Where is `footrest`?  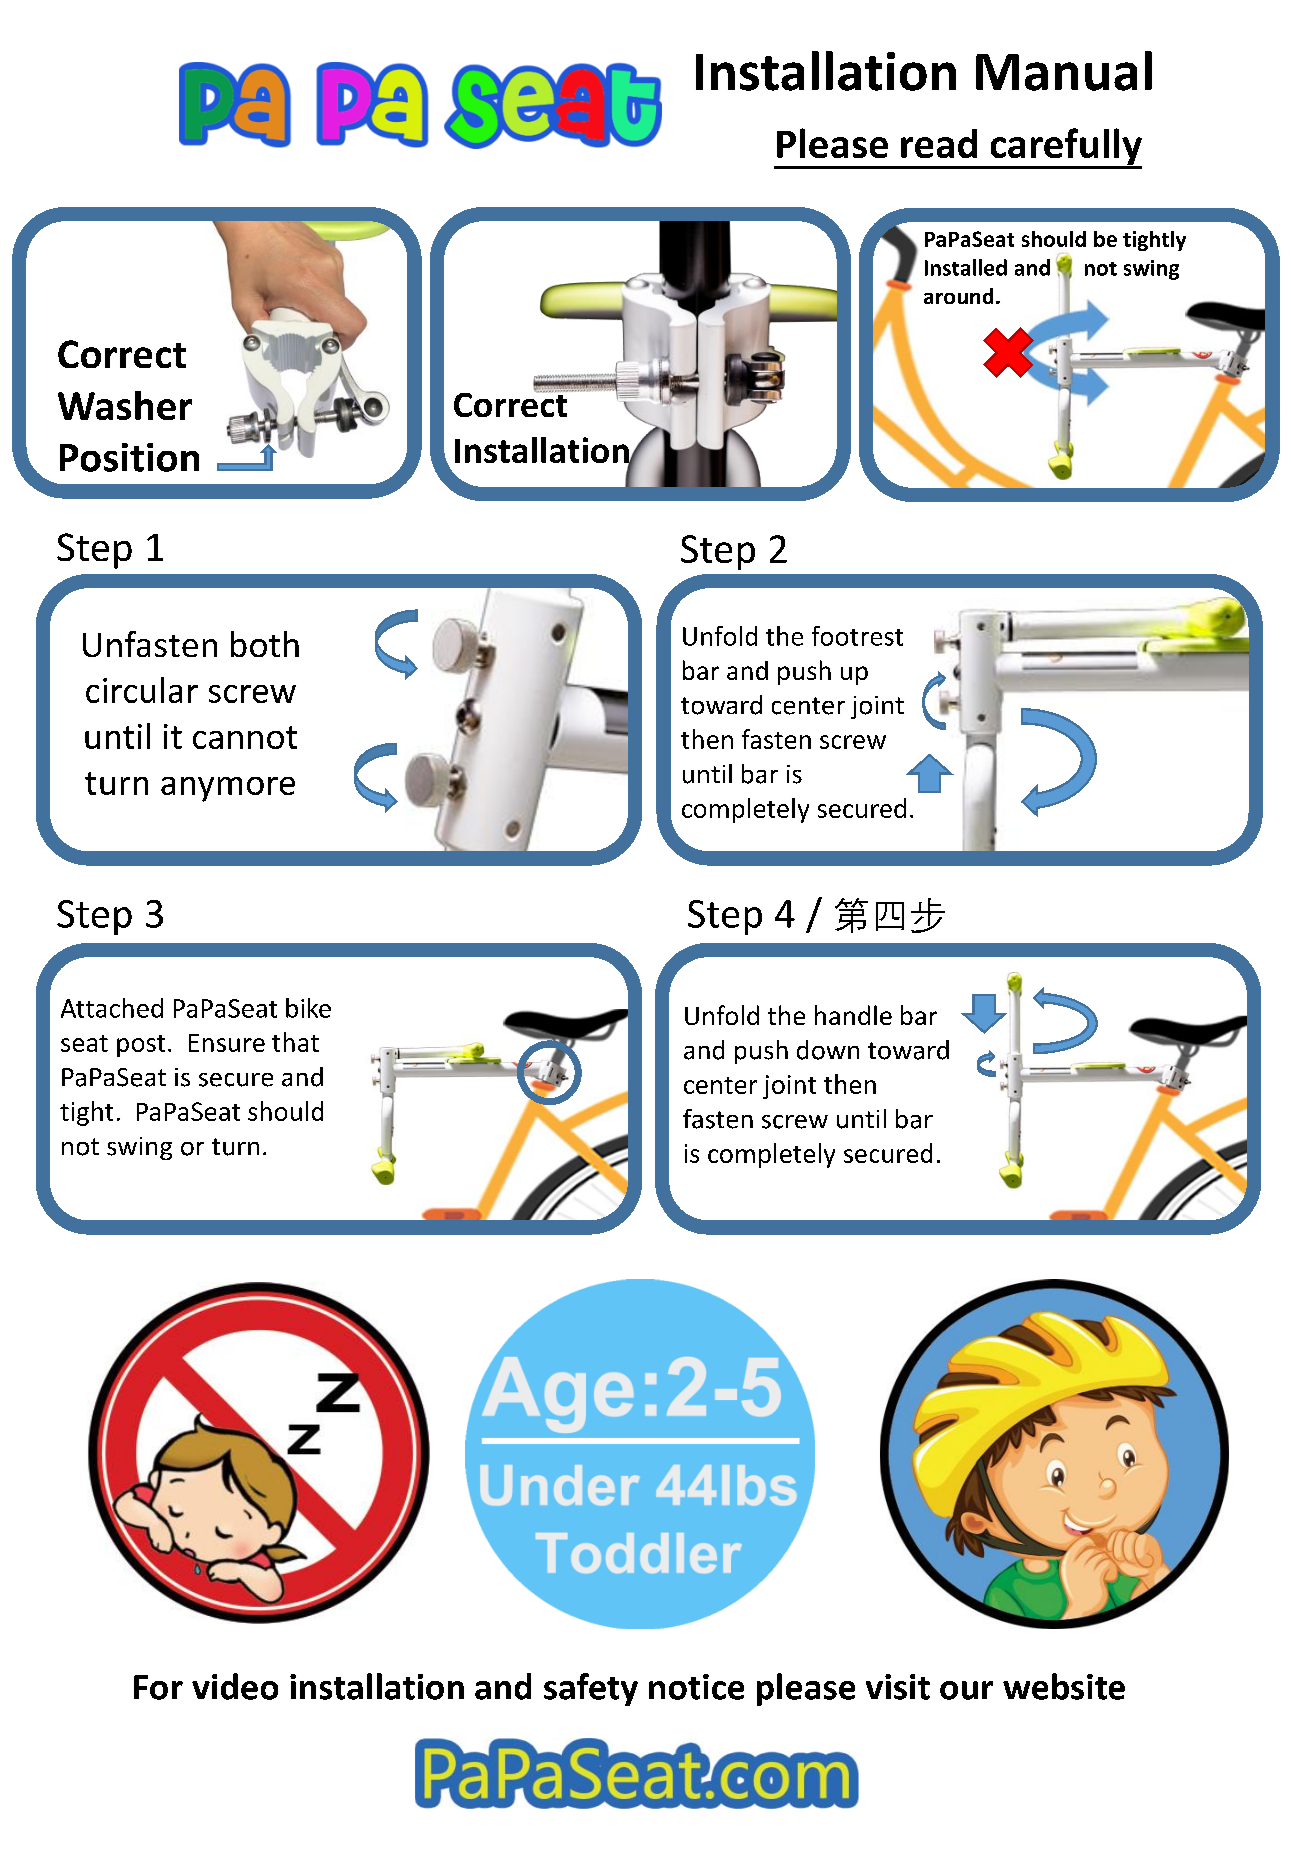 footrest is located at coordinates (857, 636).
